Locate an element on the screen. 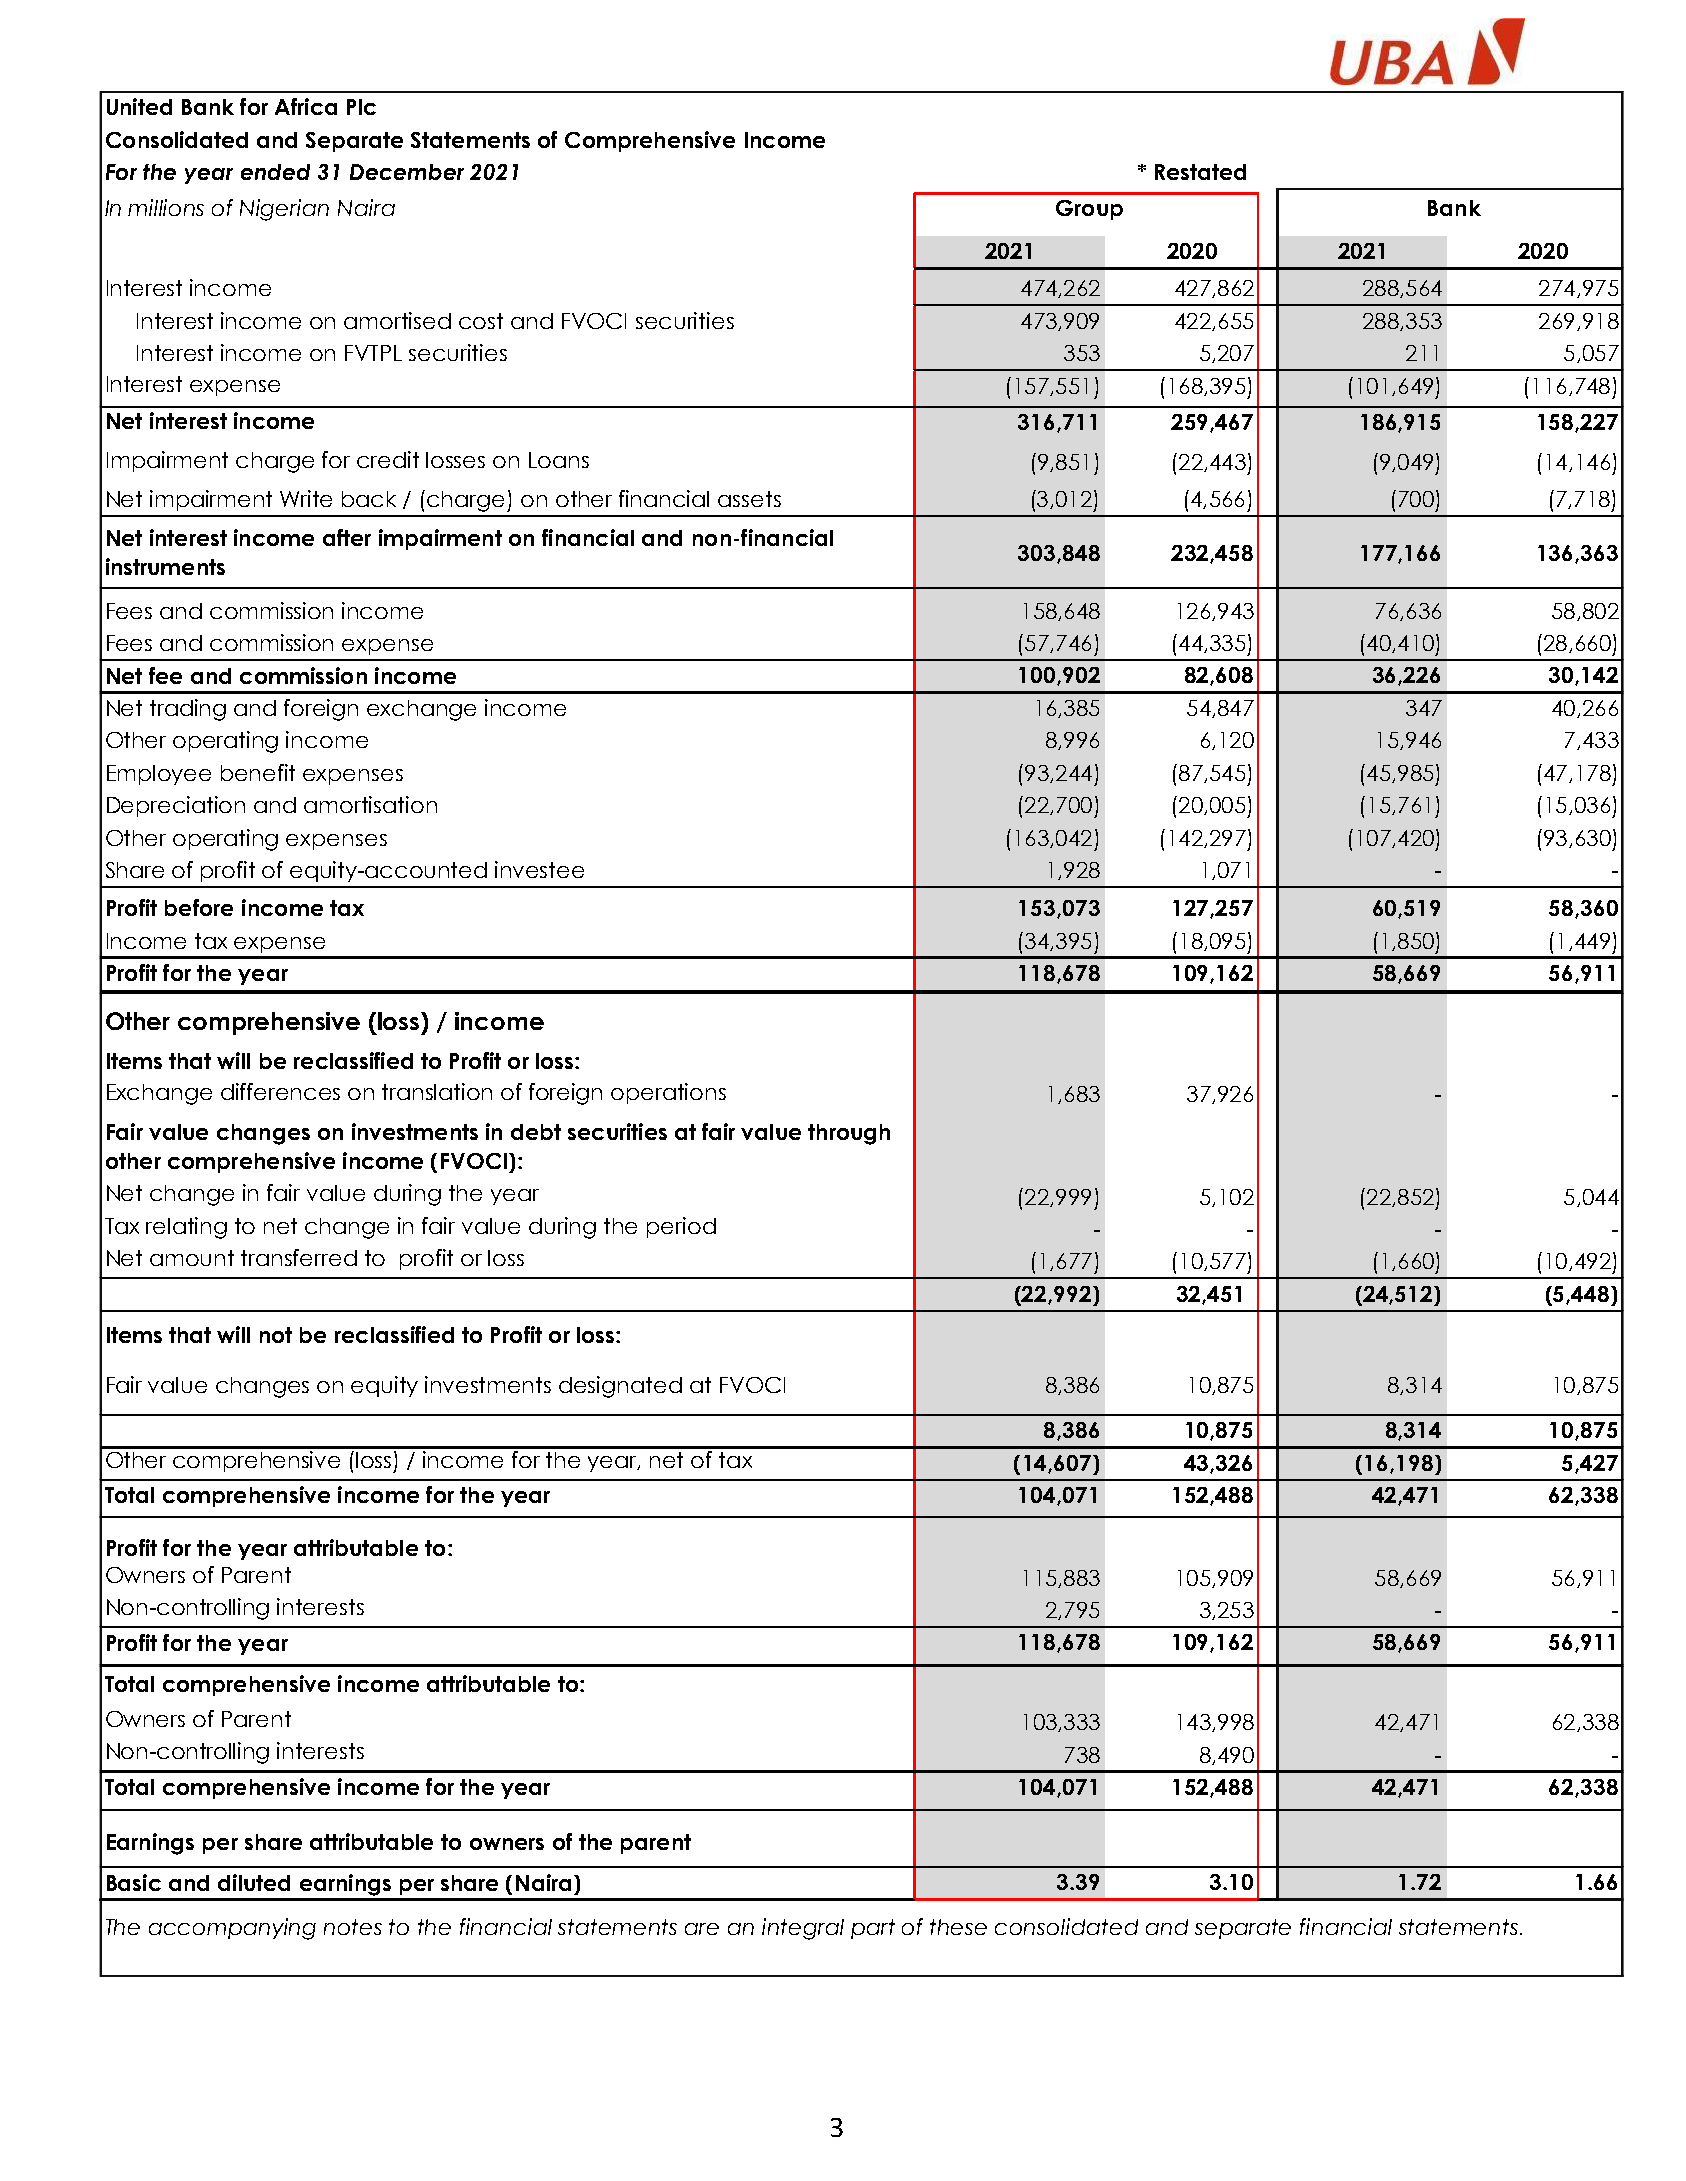  designated is located at coordinates (620, 1387).
